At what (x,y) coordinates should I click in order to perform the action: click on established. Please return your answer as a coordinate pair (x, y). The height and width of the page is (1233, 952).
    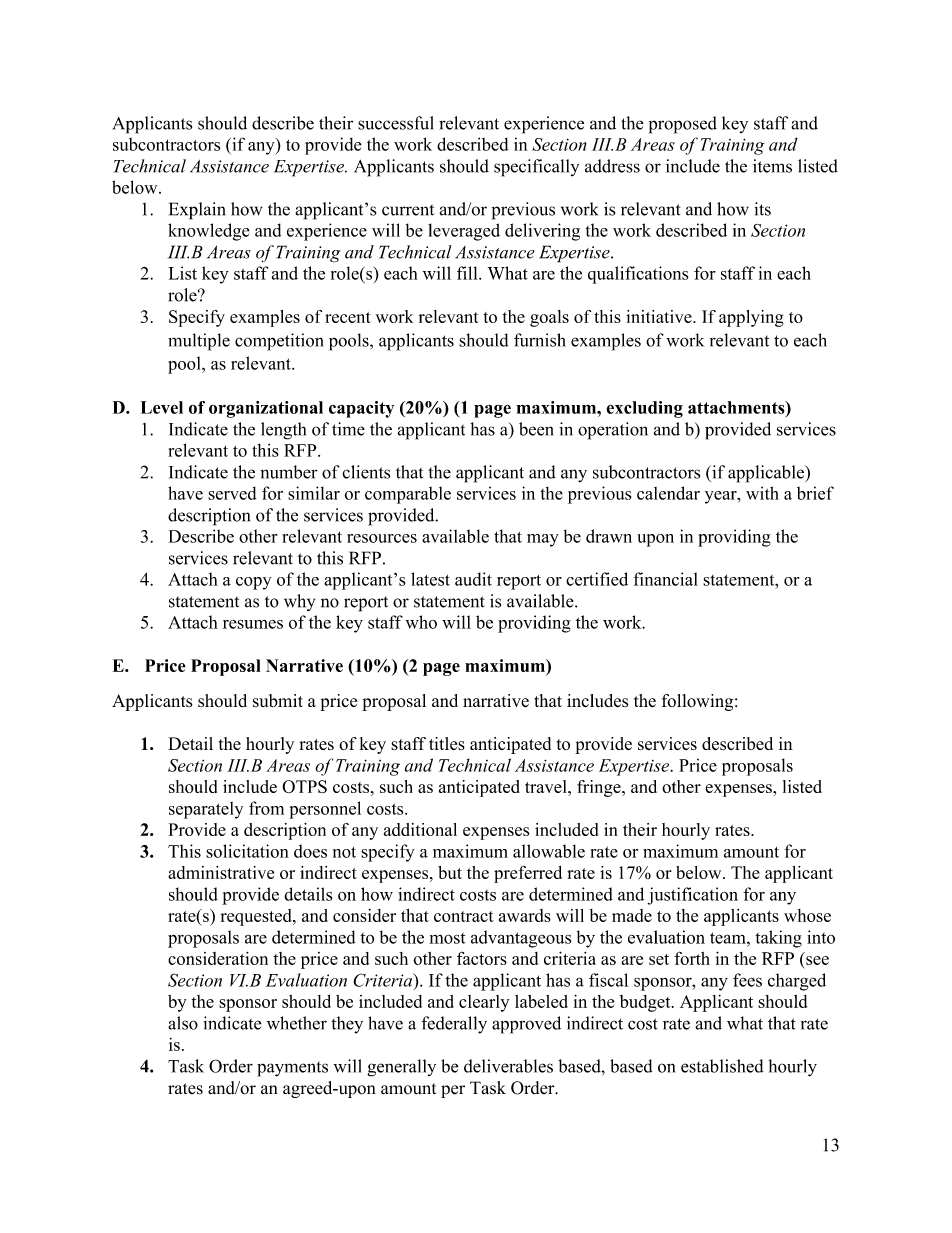
    Looking at the image, I should click on (722, 1066).
